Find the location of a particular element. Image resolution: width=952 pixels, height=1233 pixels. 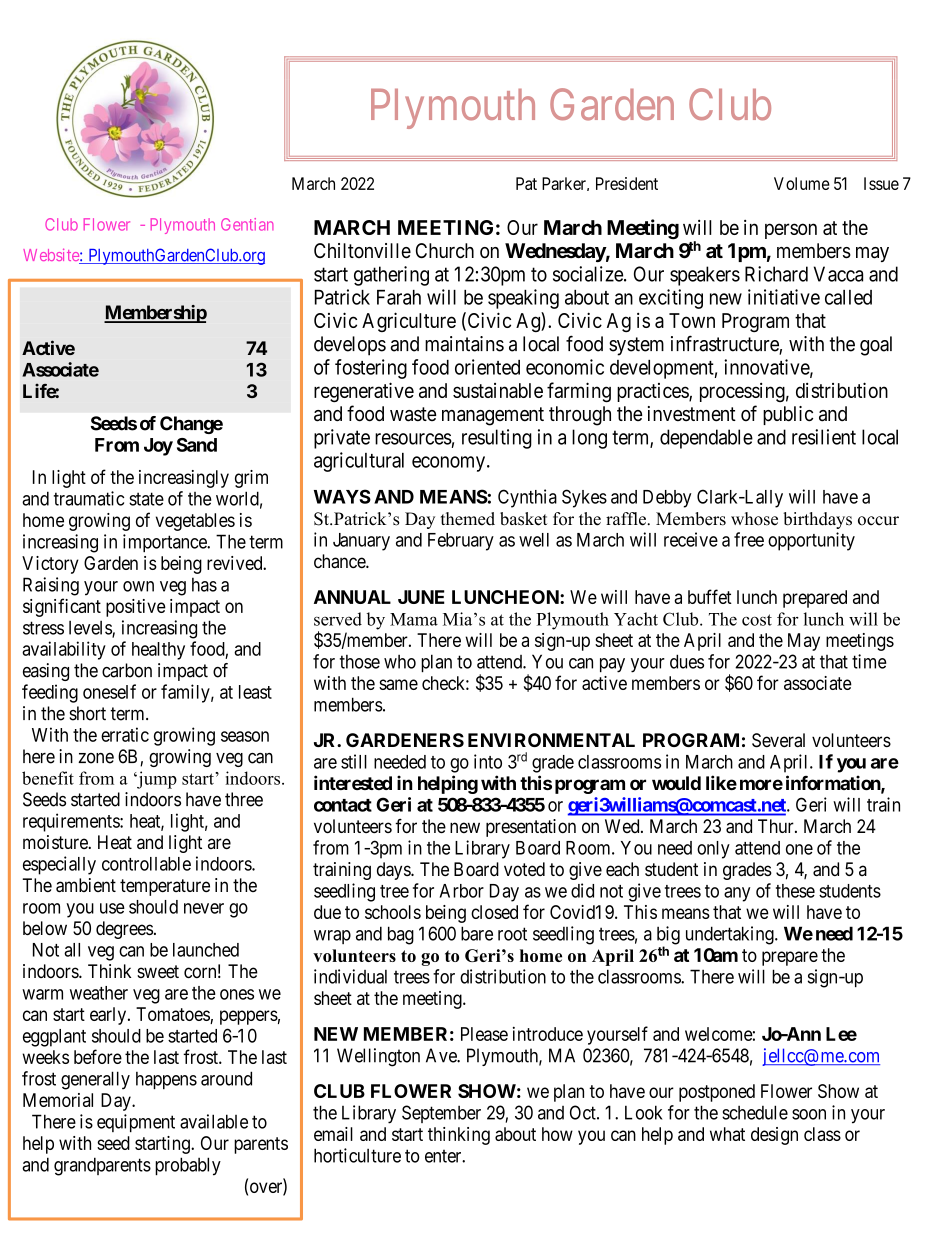

state is located at coordinates (146, 499).
